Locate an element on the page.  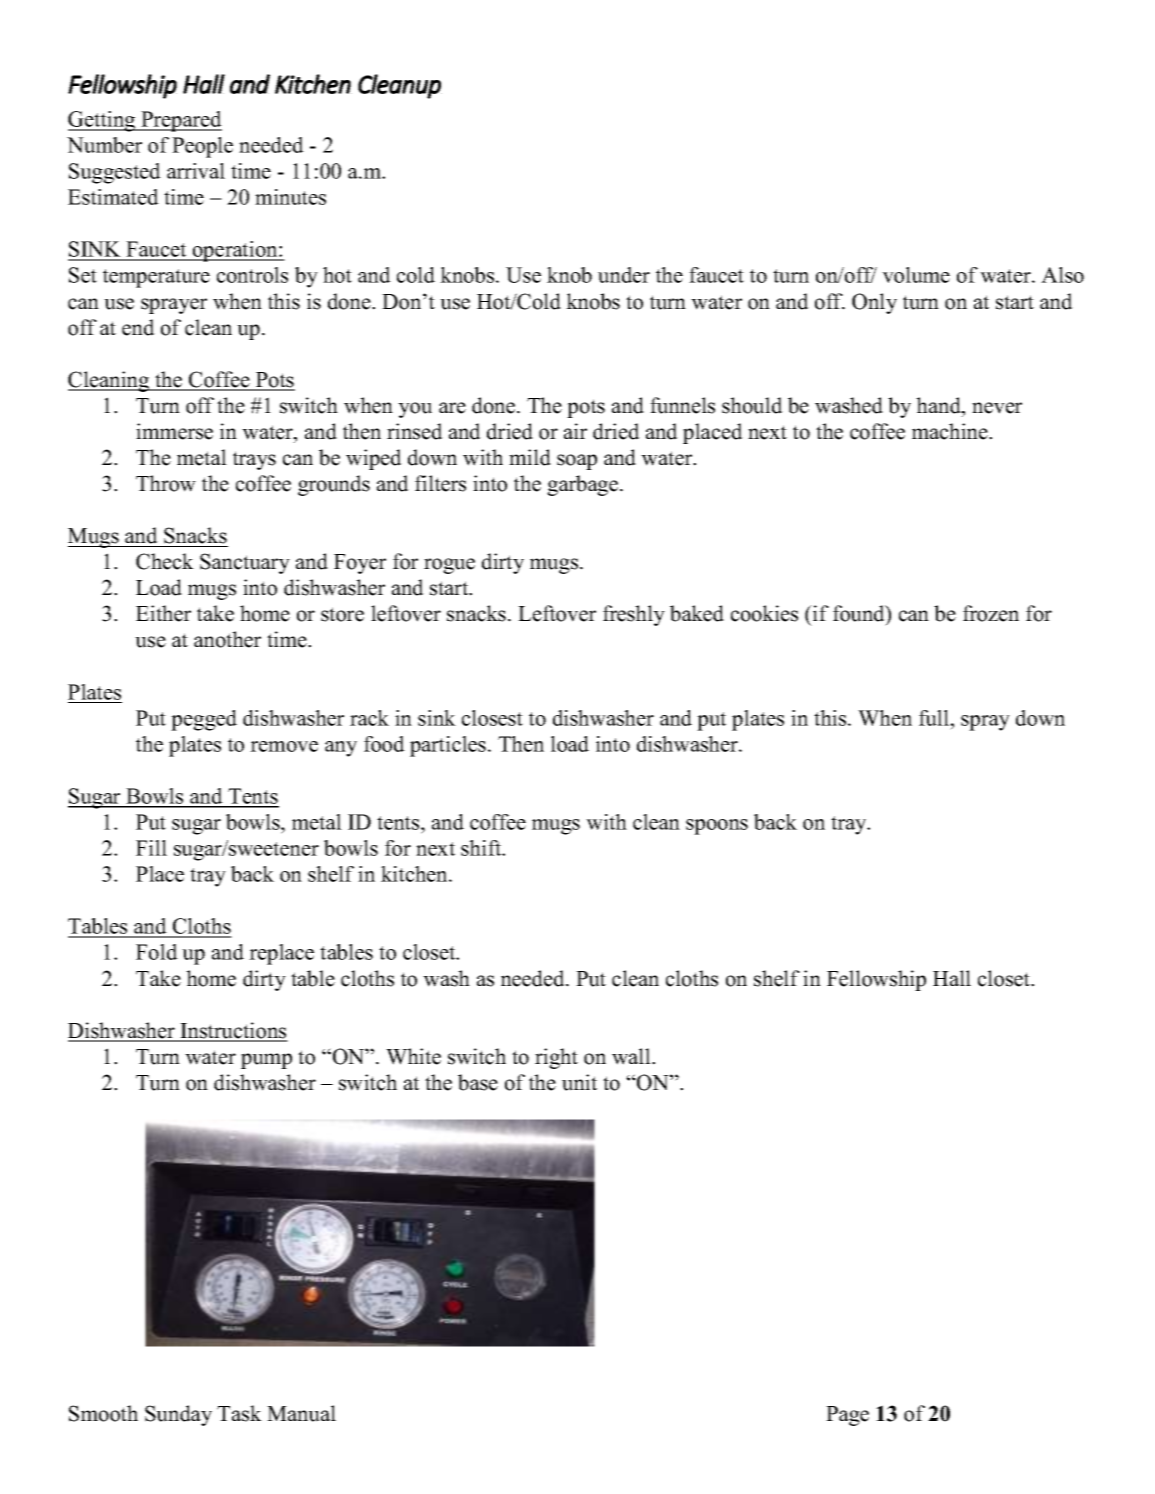
volume is located at coordinates (916, 275).
